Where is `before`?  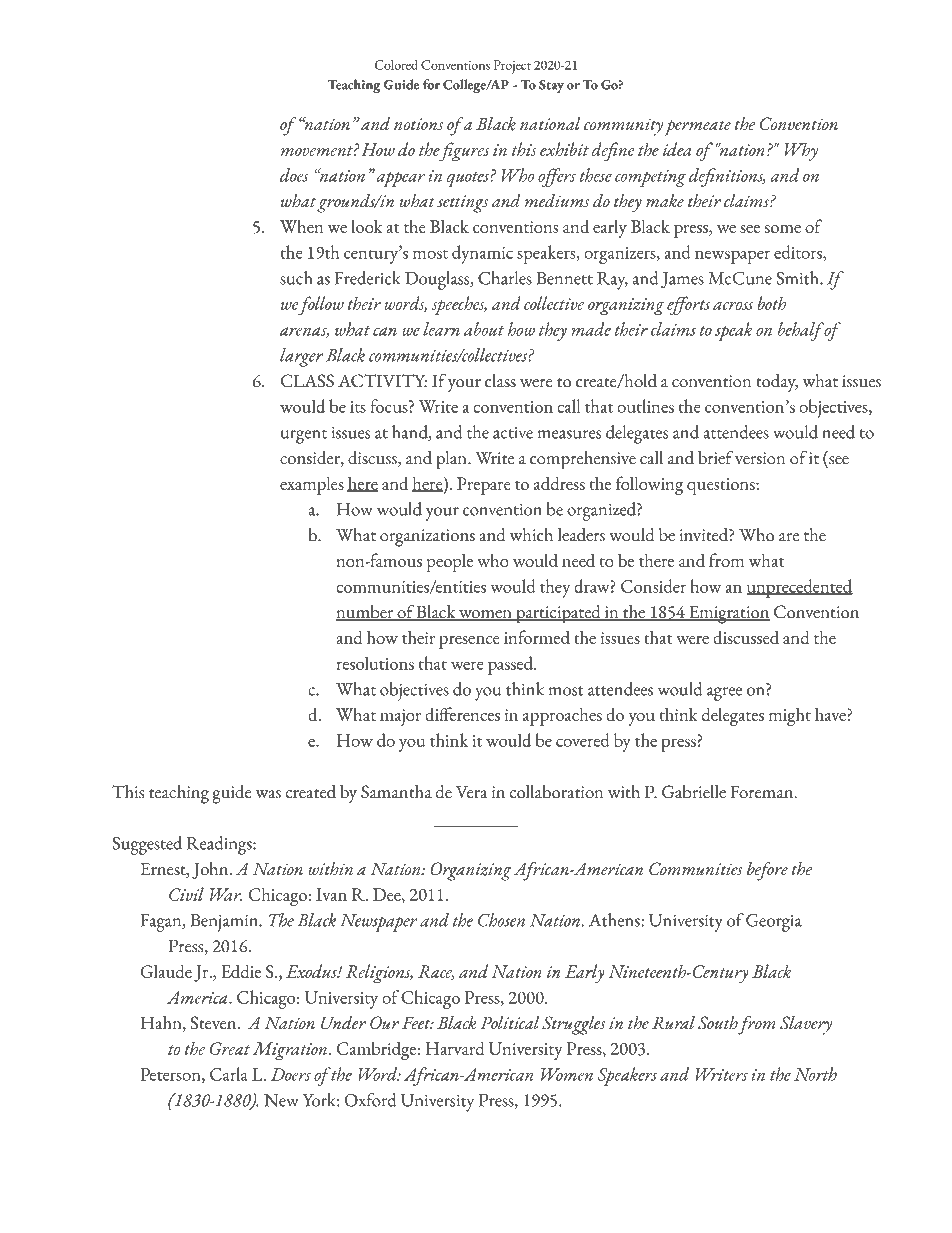
before is located at coordinates (767, 871).
